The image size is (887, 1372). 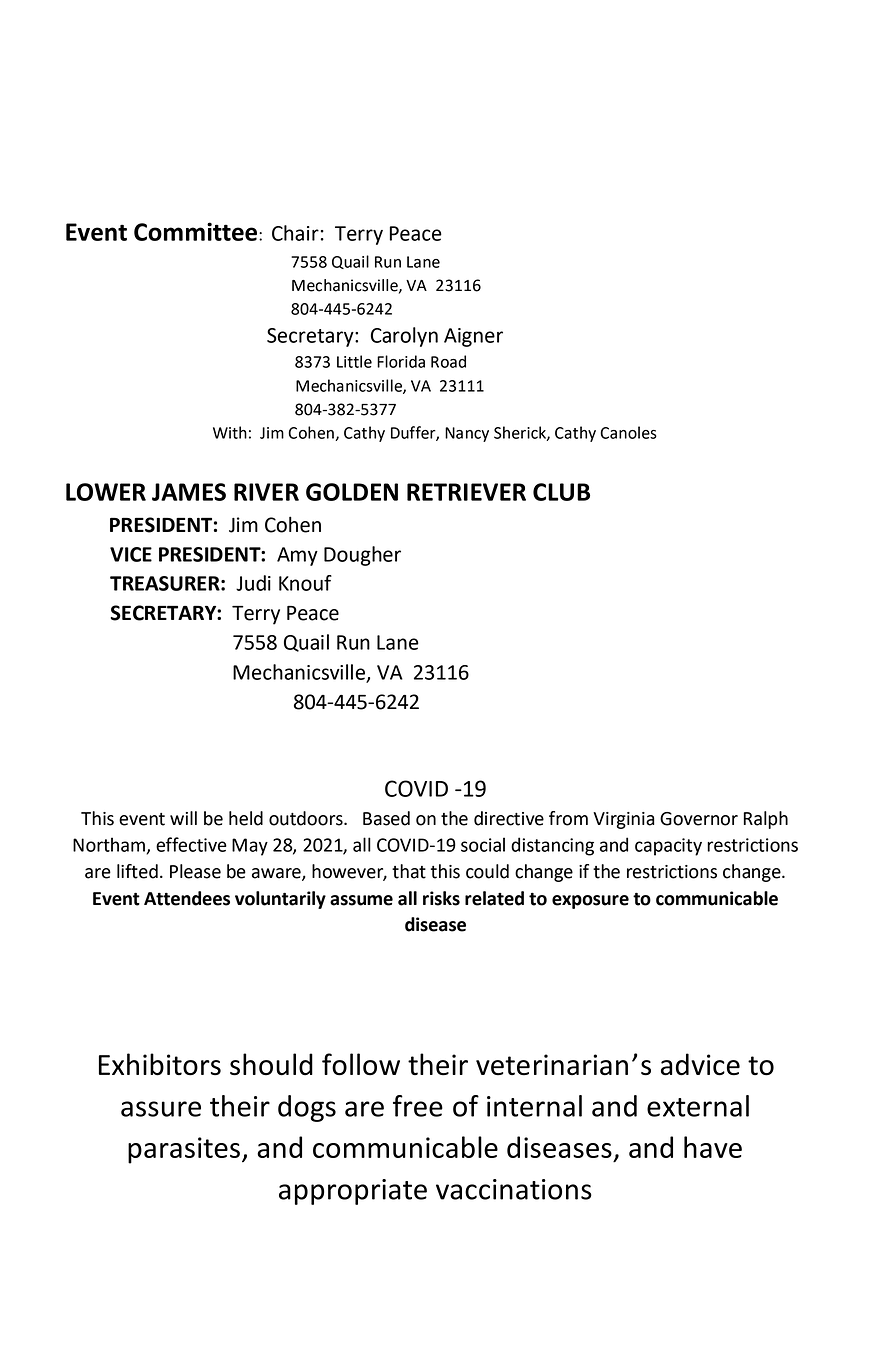 I want to click on Judi, so click(x=253, y=583).
